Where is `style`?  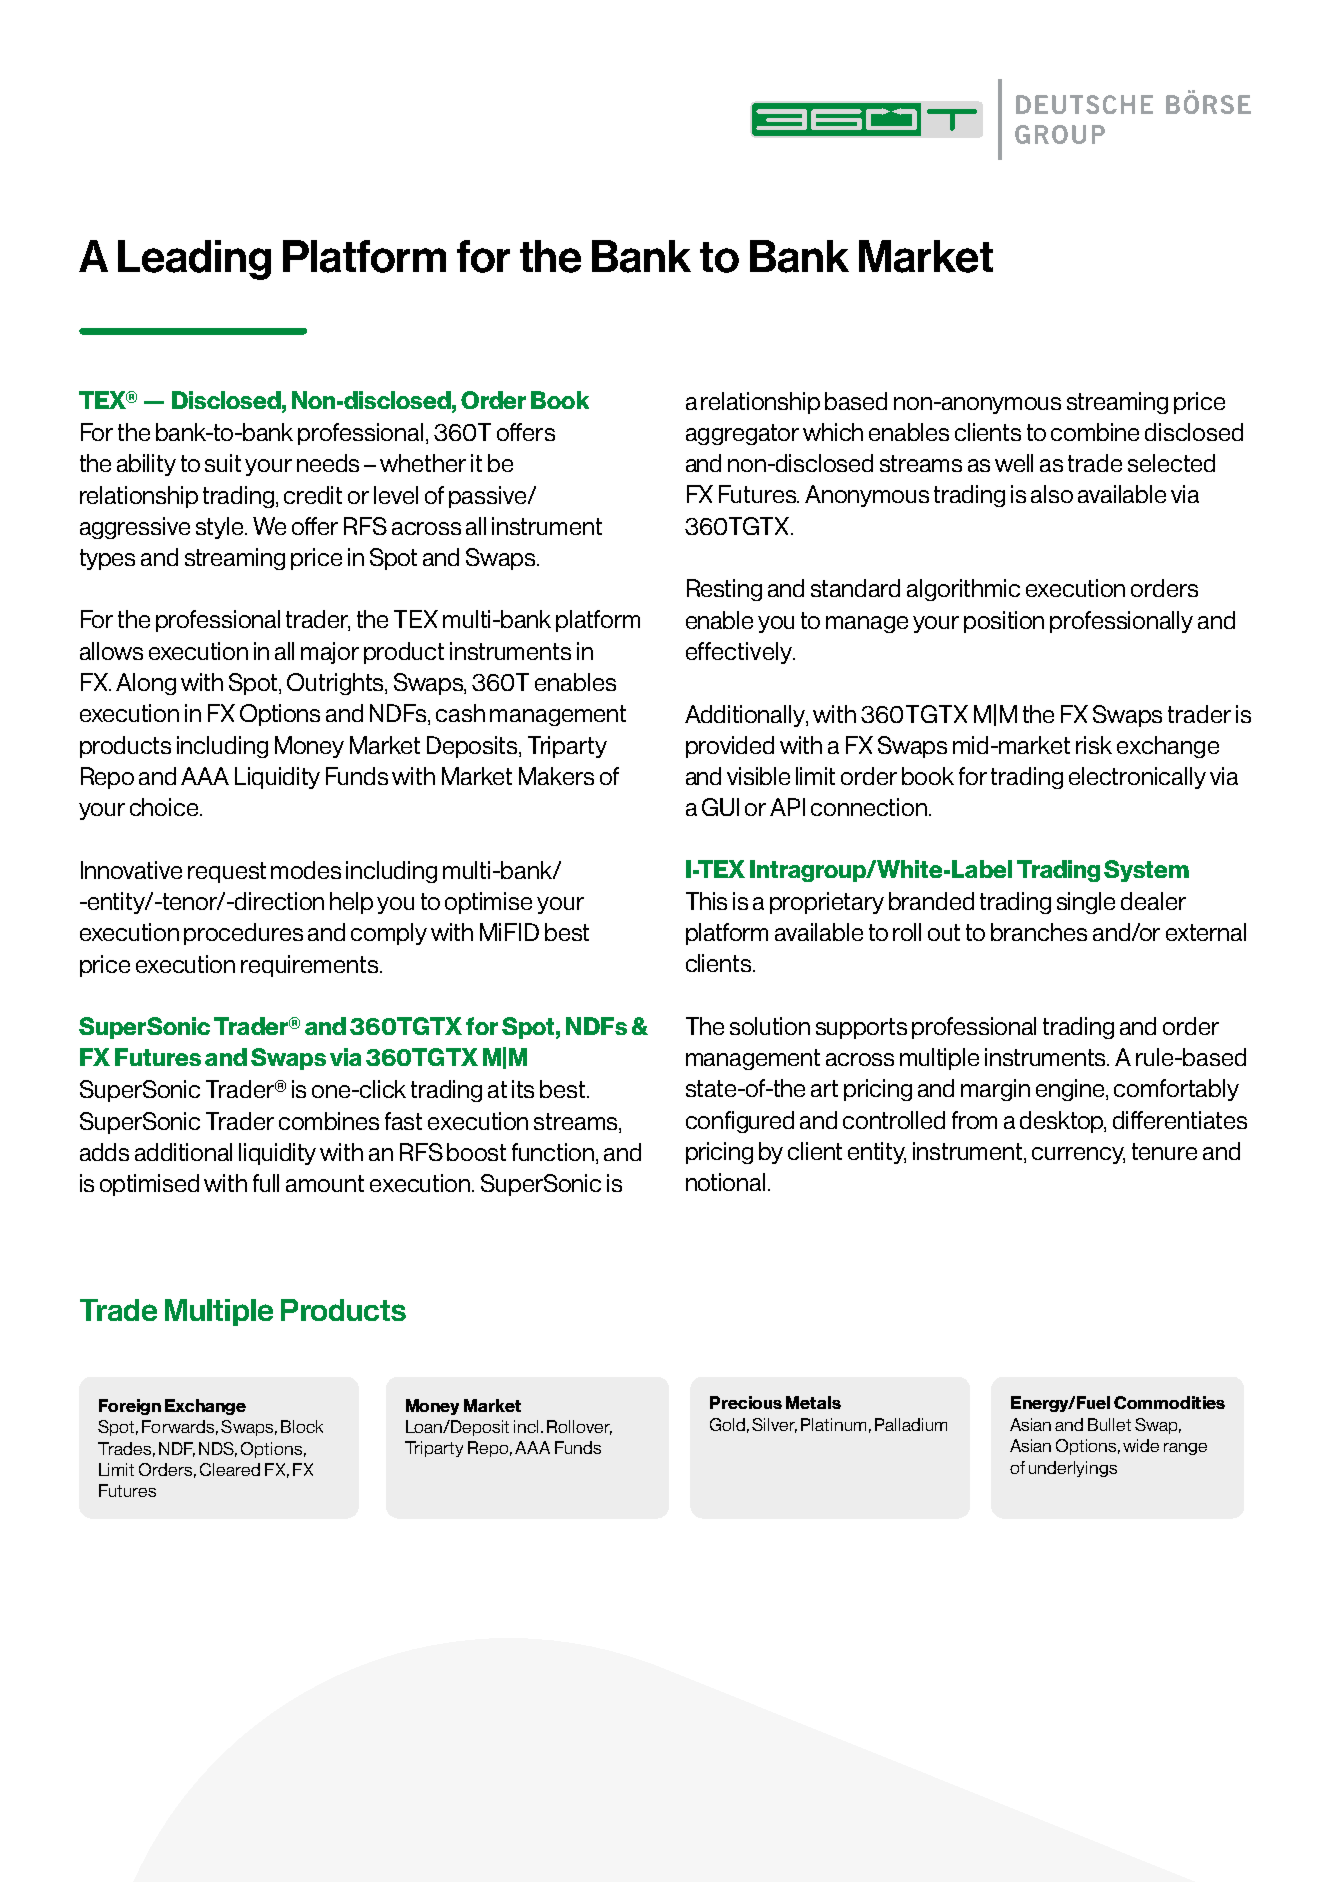
style is located at coordinates (221, 528).
